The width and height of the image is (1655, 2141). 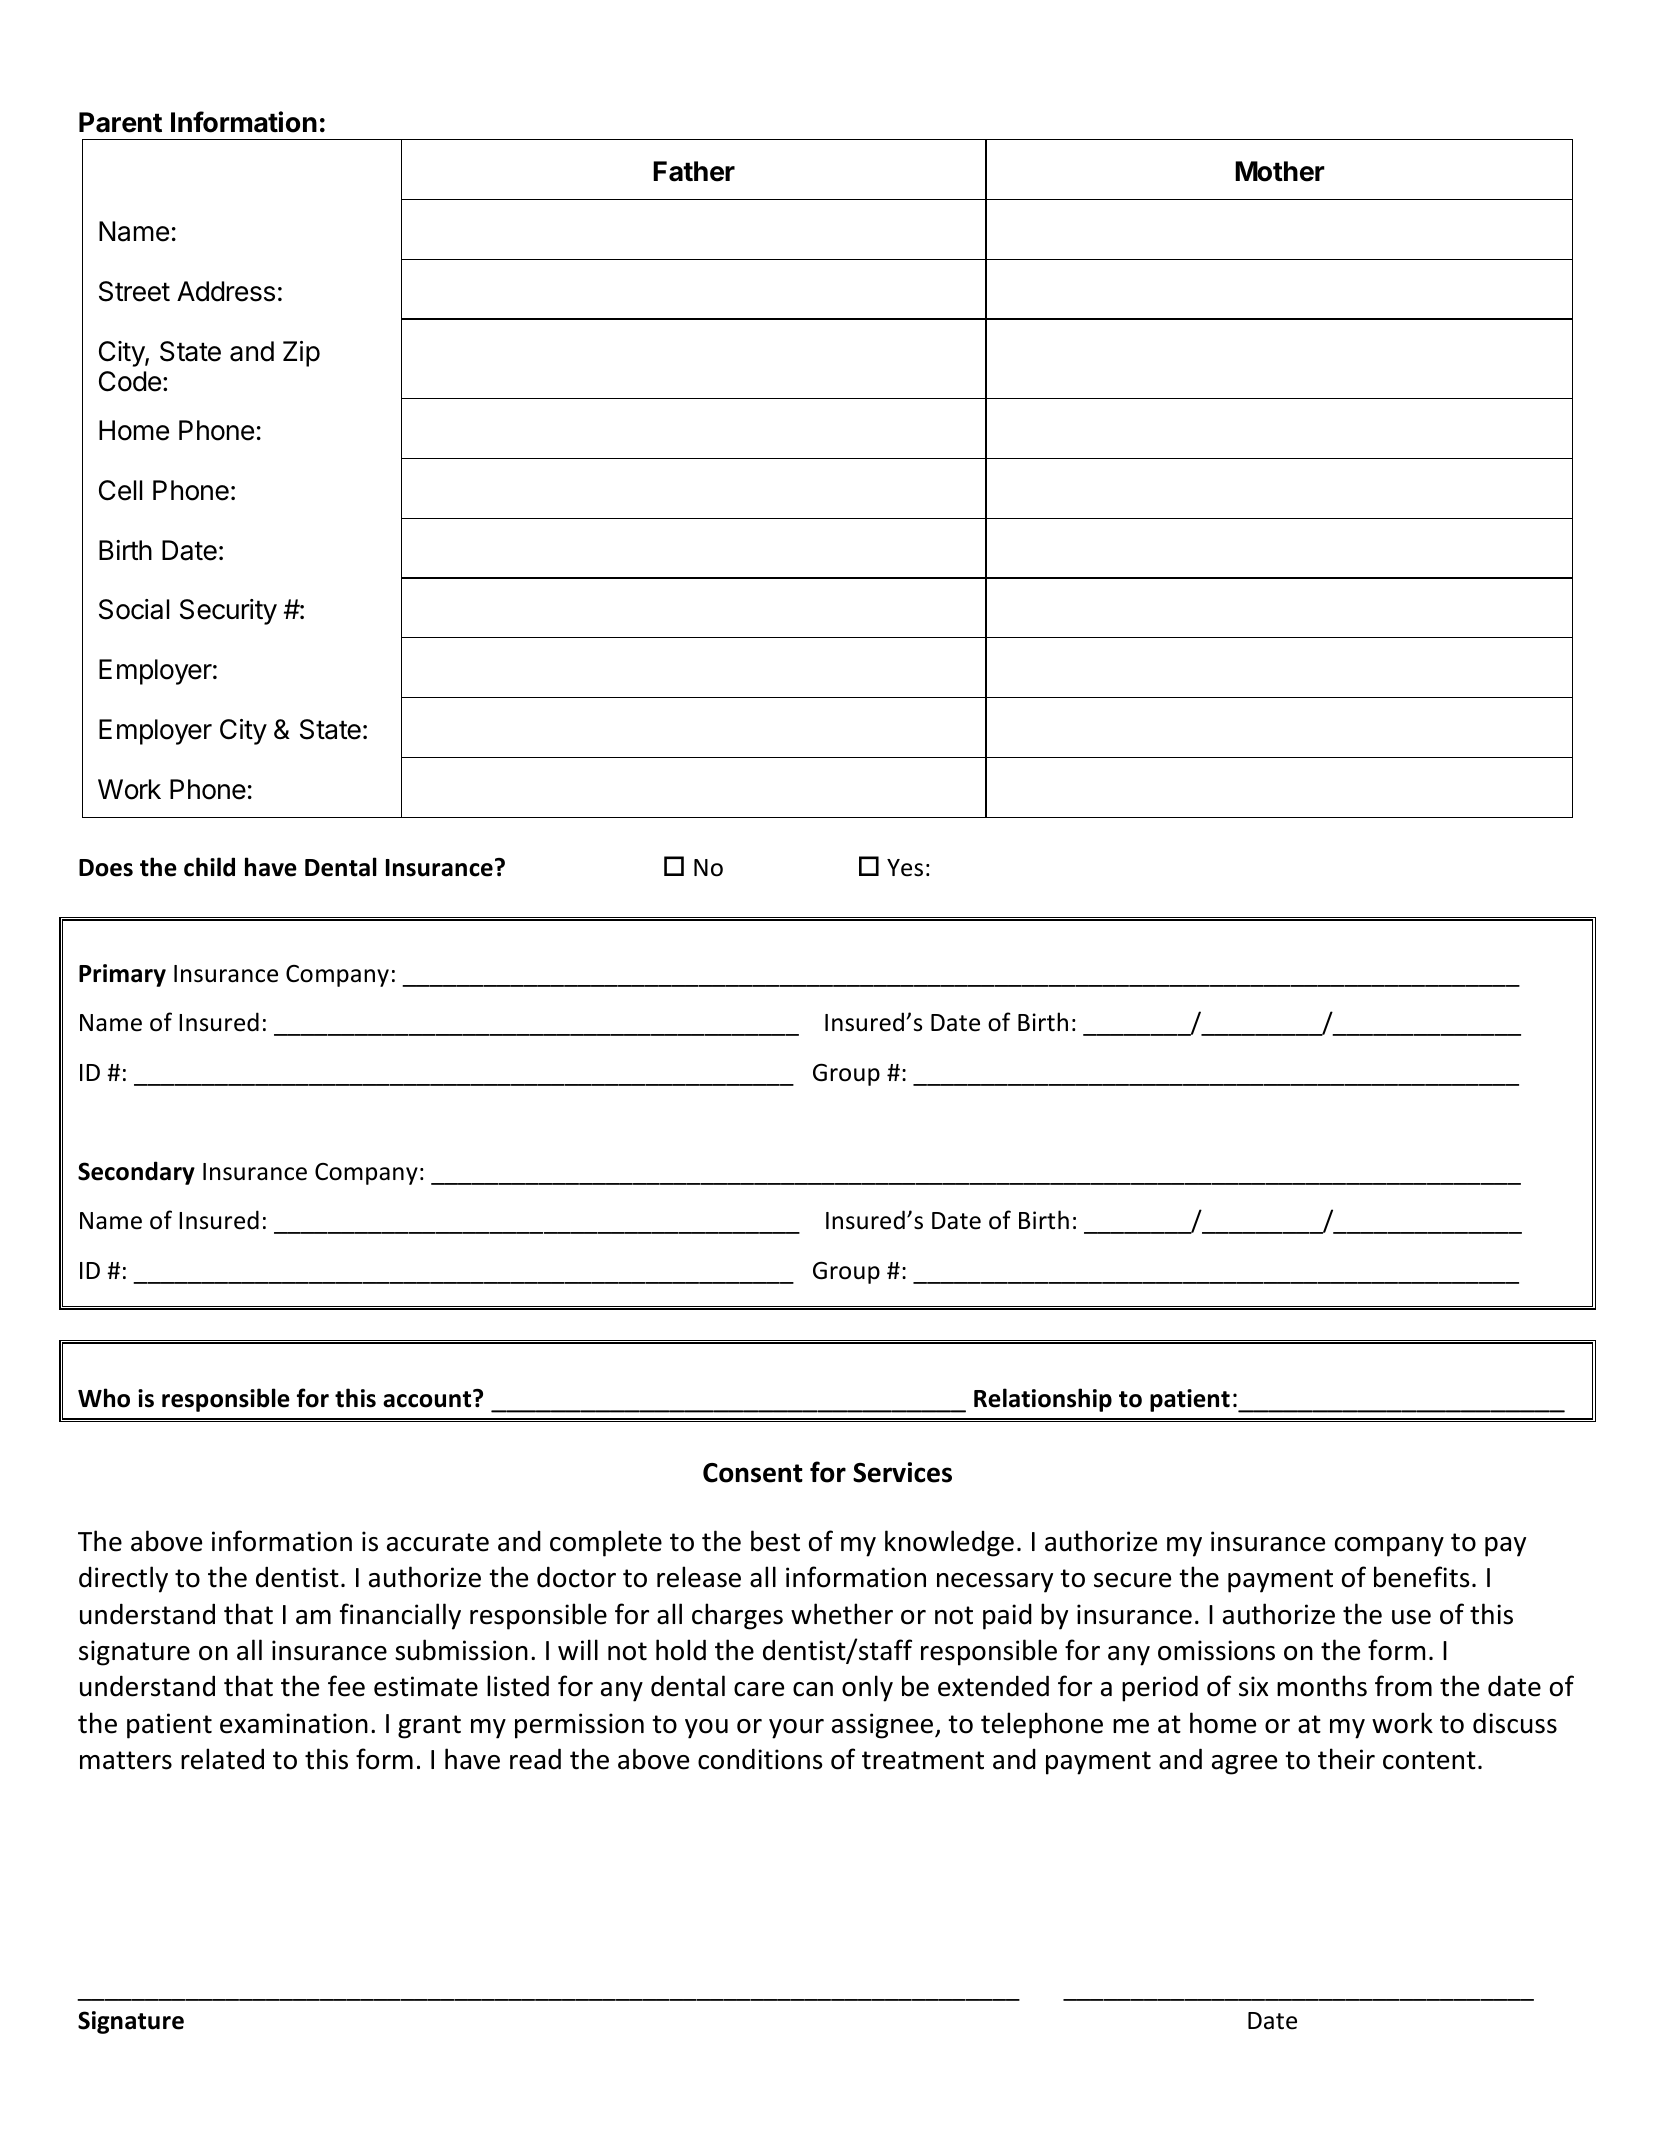 I want to click on Security, so click(x=228, y=612).
